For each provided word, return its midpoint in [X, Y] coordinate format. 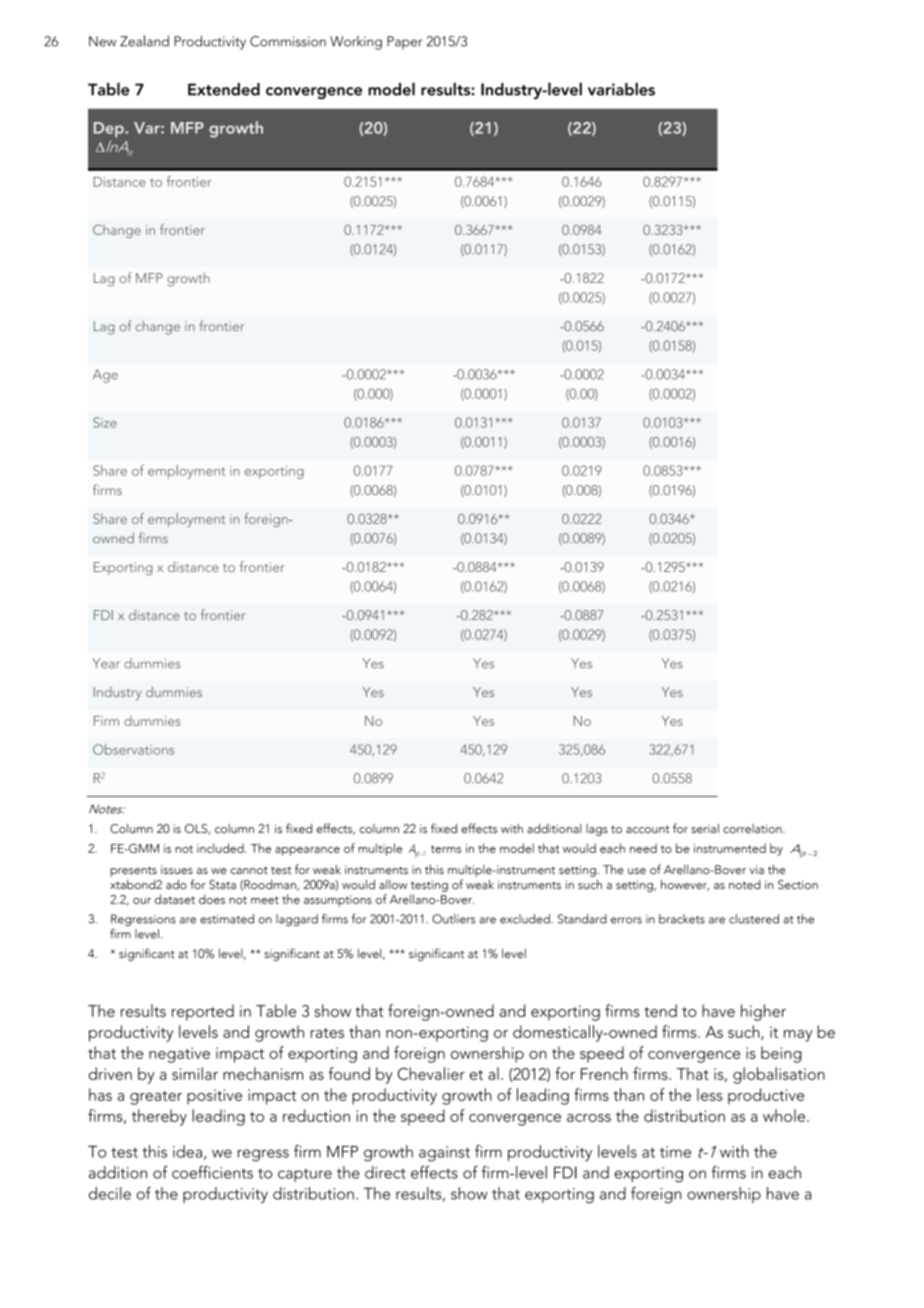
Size [105, 422]
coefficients [212, 1172]
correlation [753, 828]
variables [621, 89]
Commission [288, 41]
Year [106, 663]
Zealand [144, 41]
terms [446, 849]
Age [105, 376]
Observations [133, 749]
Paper [404, 42]
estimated [227, 919]
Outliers [453, 919]
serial [705, 828]
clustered [754, 919]
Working [356, 43]
